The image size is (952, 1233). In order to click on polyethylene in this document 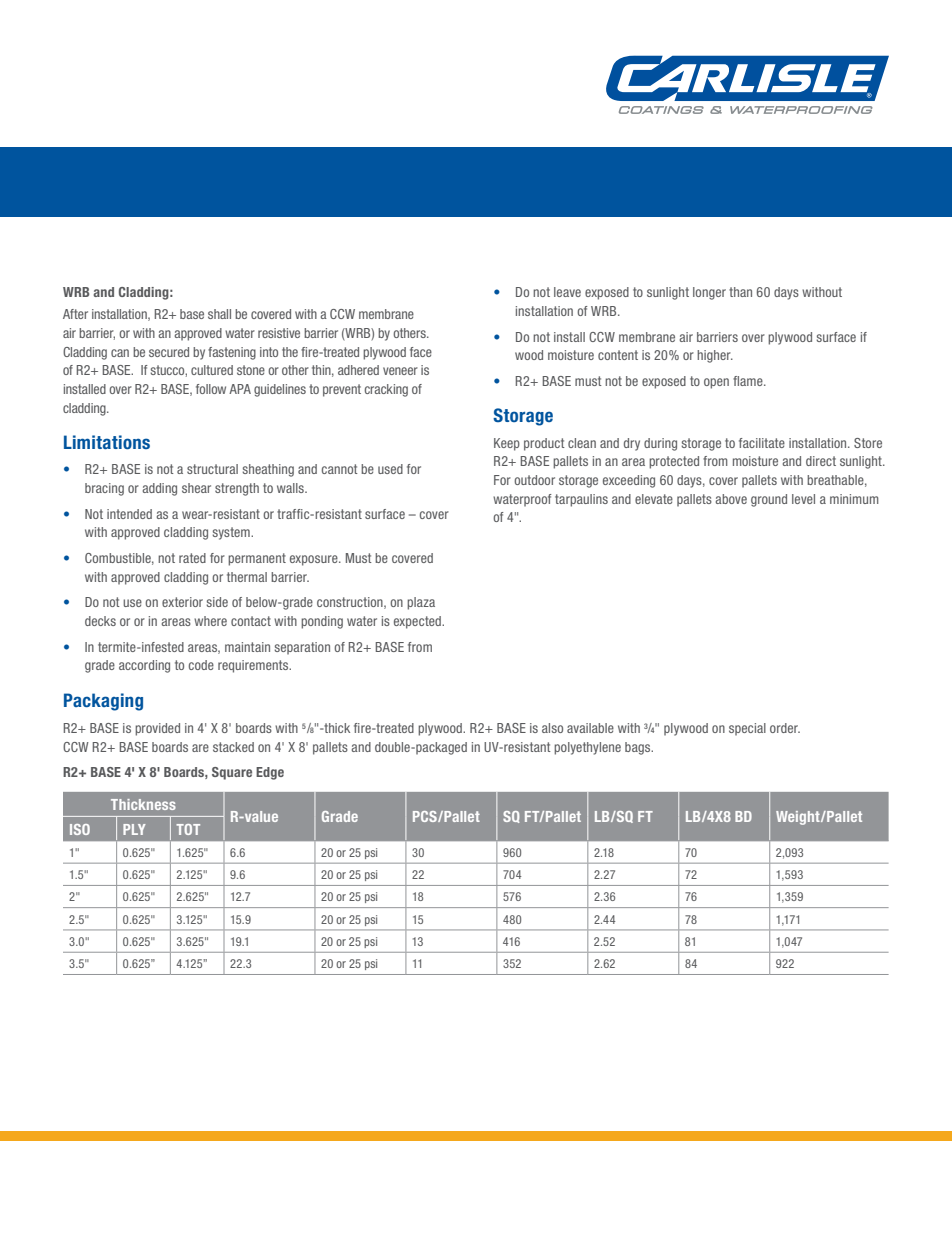, I will do `click(587, 748)`.
